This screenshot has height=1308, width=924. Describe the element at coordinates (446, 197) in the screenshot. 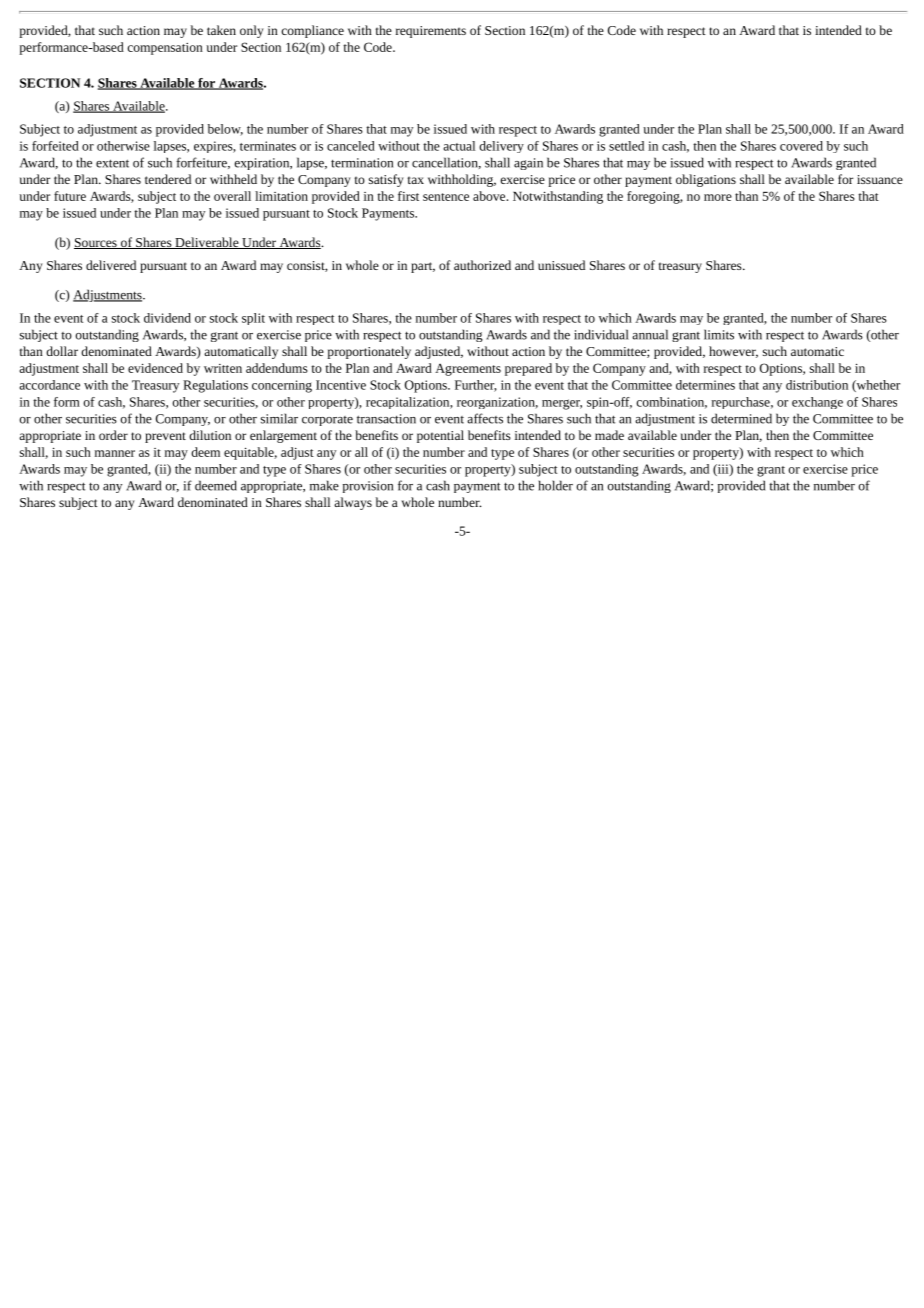

I see `sentence` at that location.
